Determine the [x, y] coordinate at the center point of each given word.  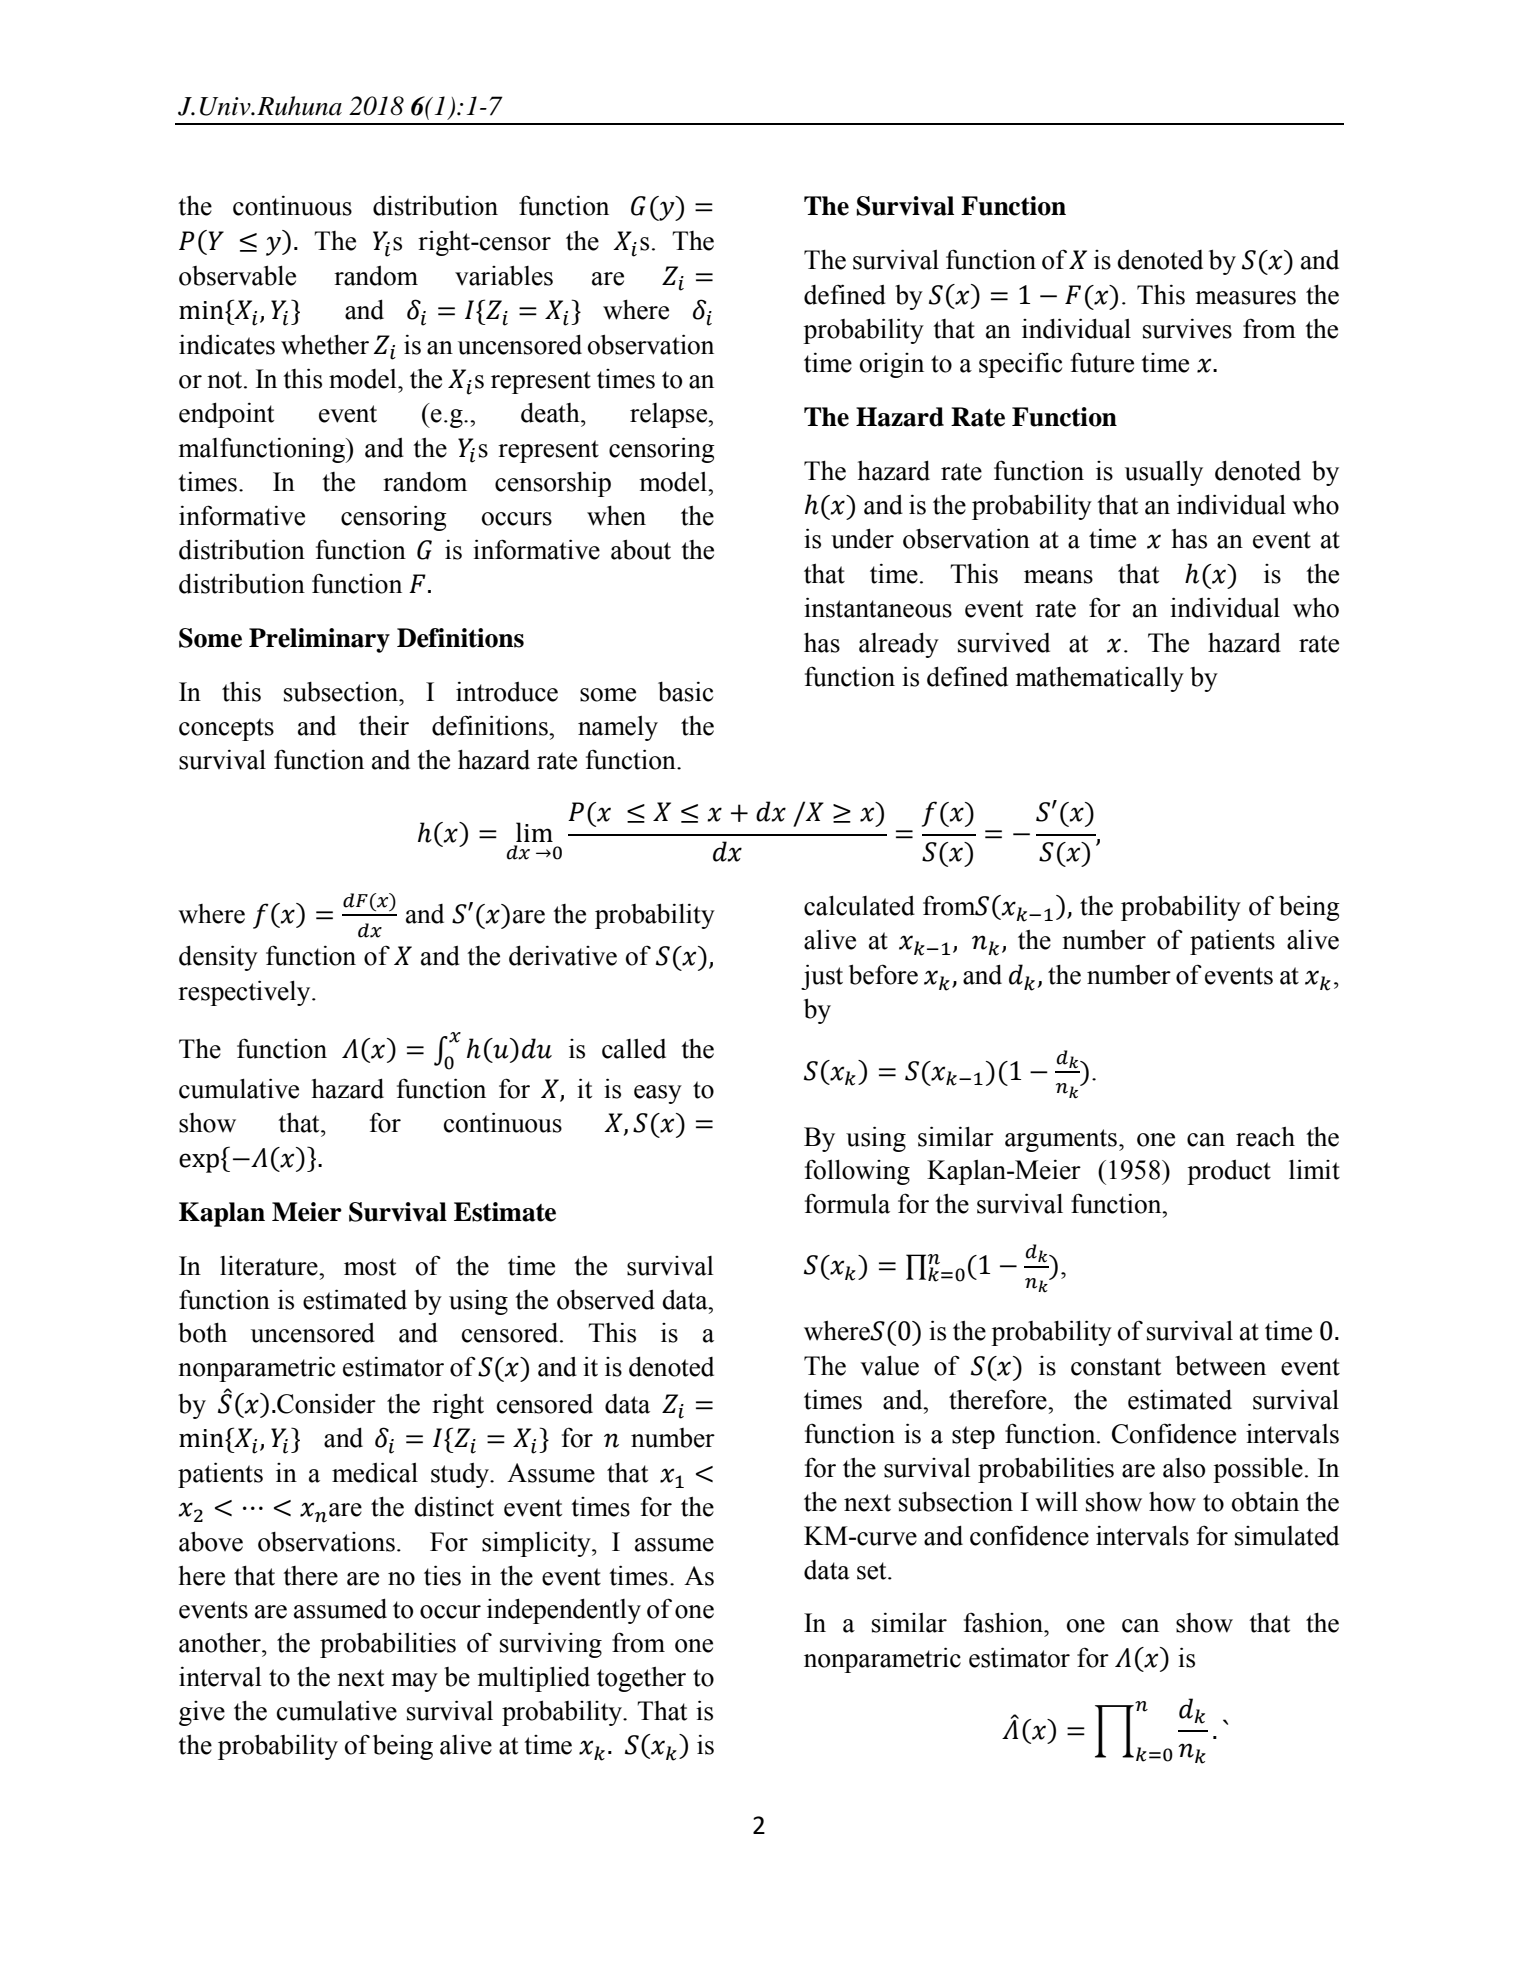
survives [1187, 328]
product [1229, 1172]
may [414, 1682]
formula [847, 1203]
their [384, 726]
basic [685, 691]
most [370, 1267]
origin [892, 365]
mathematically [1099, 679]
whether [325, 344]
